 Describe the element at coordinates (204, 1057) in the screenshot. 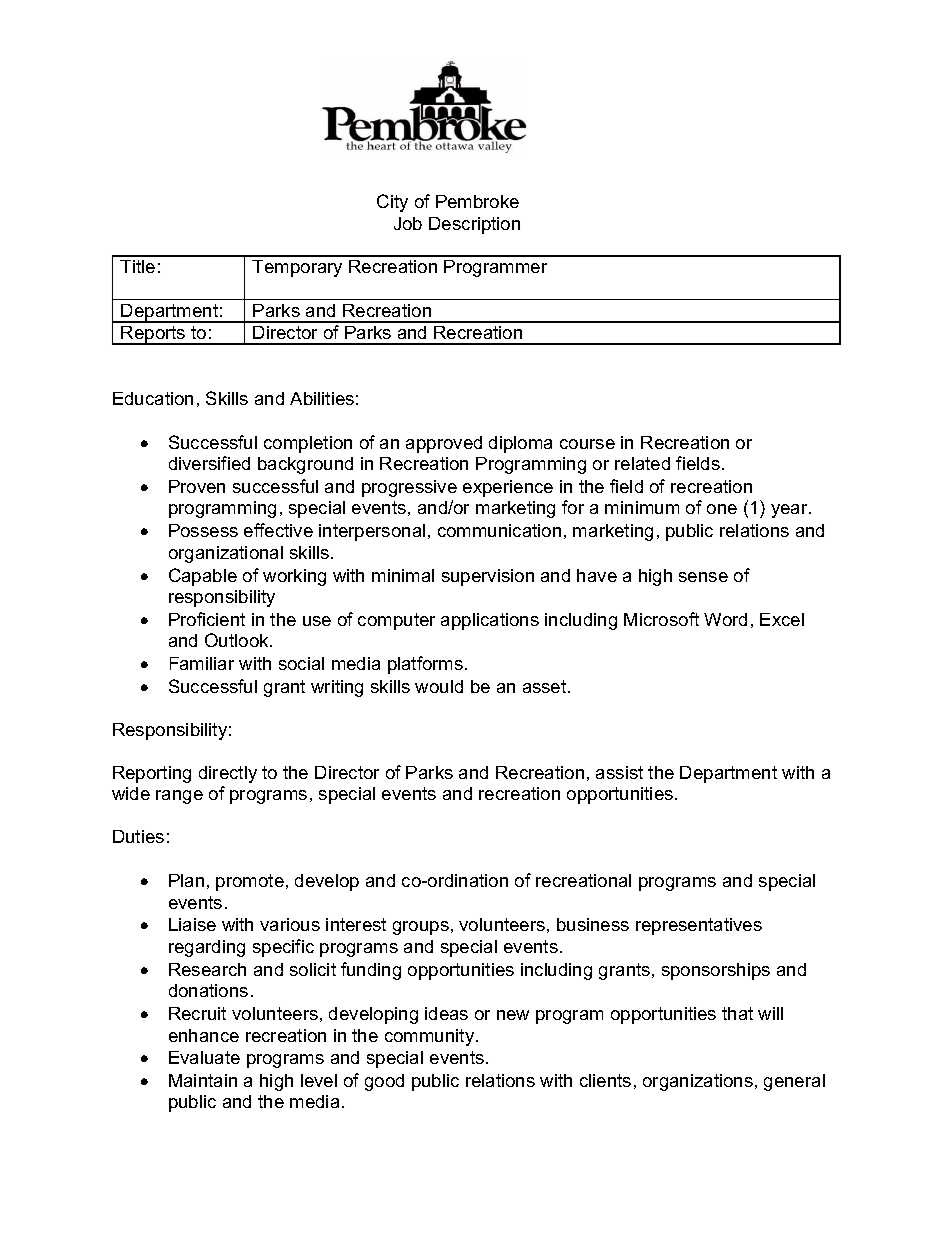

I see `Evaluate` at that location.
